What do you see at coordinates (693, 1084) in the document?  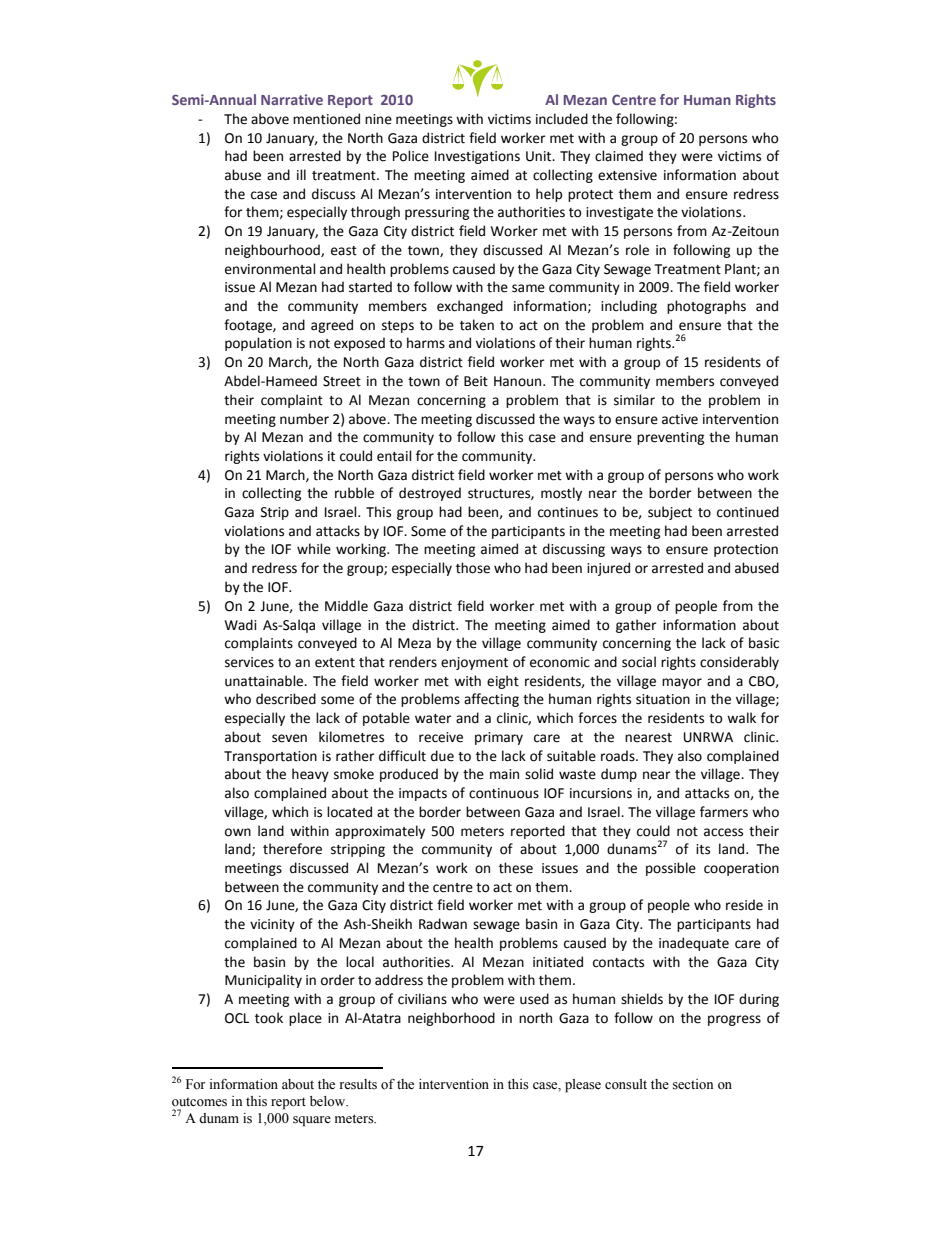 I see `section` at bounding box center [693, 1084].
